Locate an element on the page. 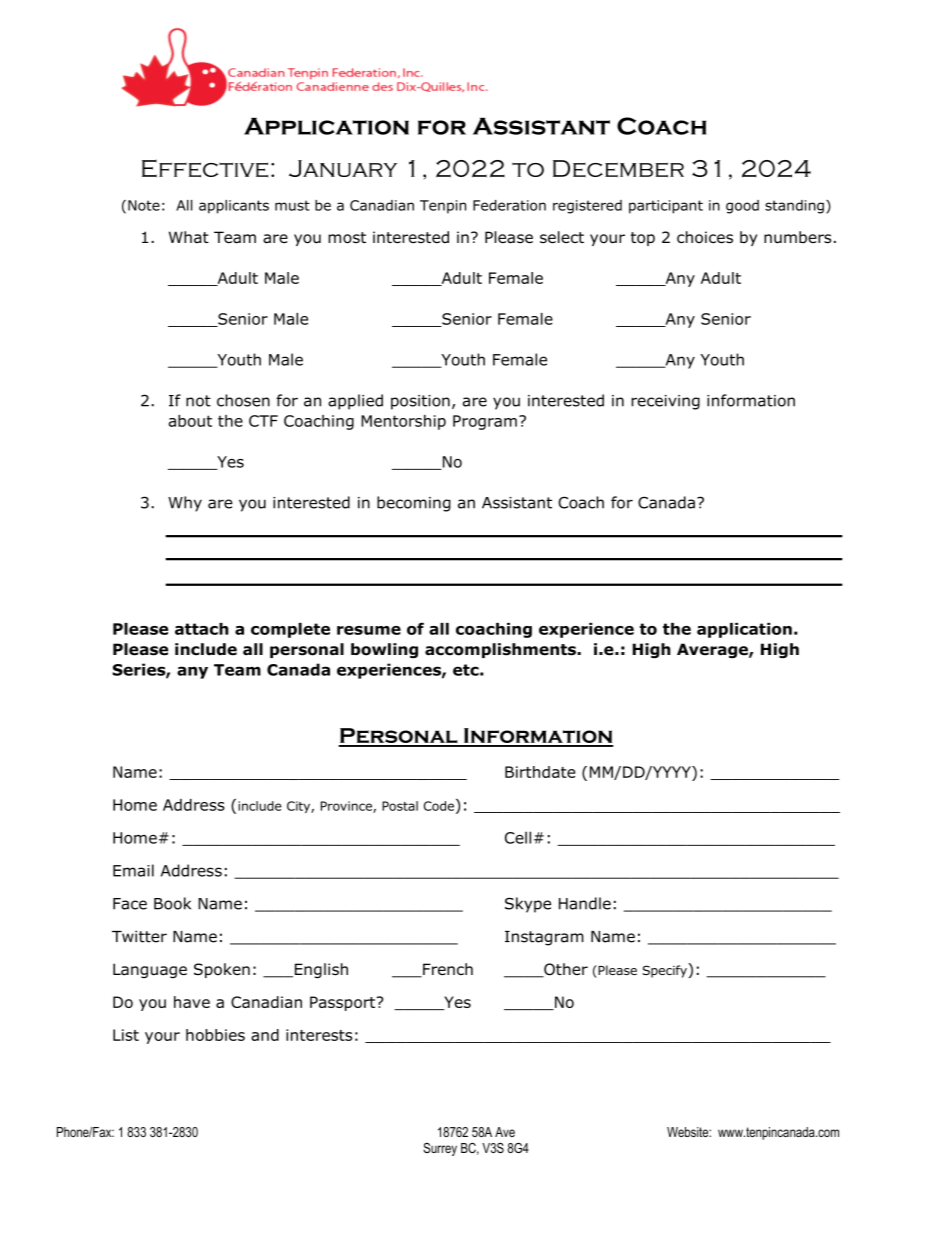 The height and width of the document is (1233, 952). accomplishments is located at coordinates (501, 650).
